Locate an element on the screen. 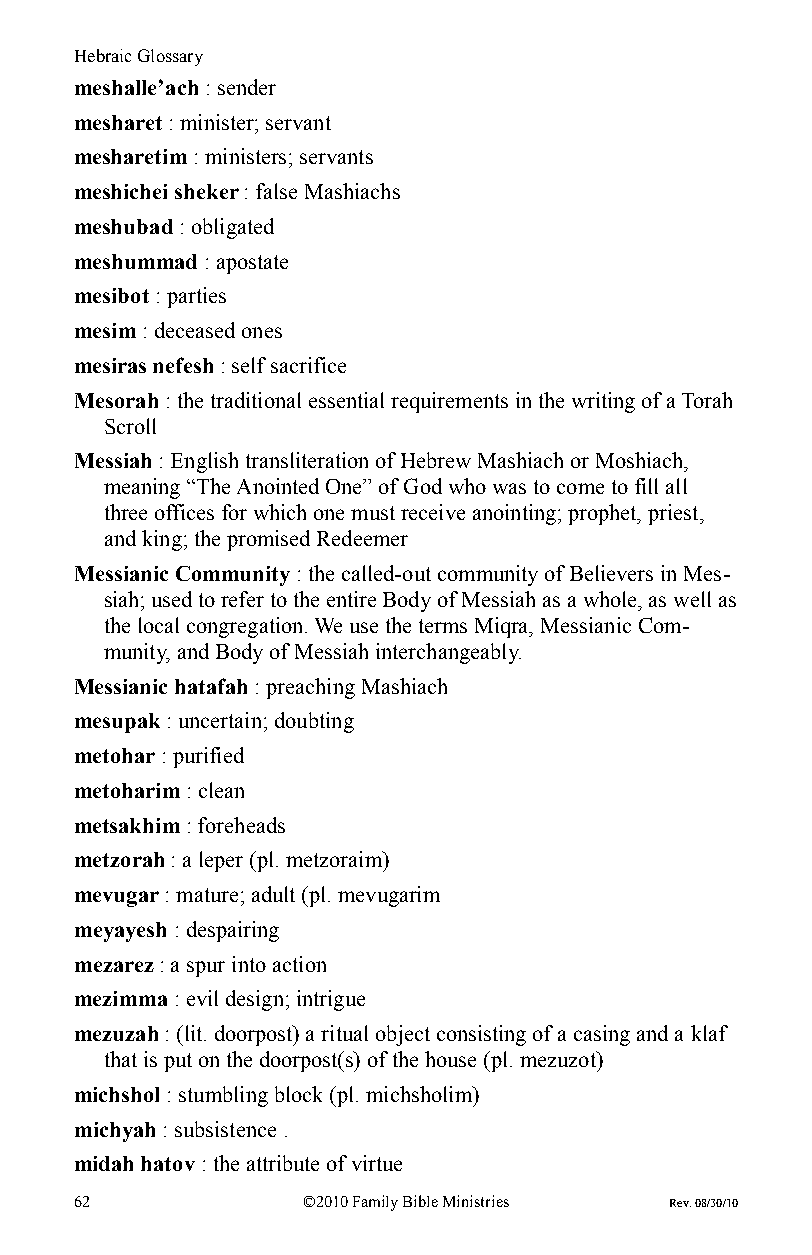 The width and height of the screenshot is (812, 1255). action is located at coordinates (299, 964).
